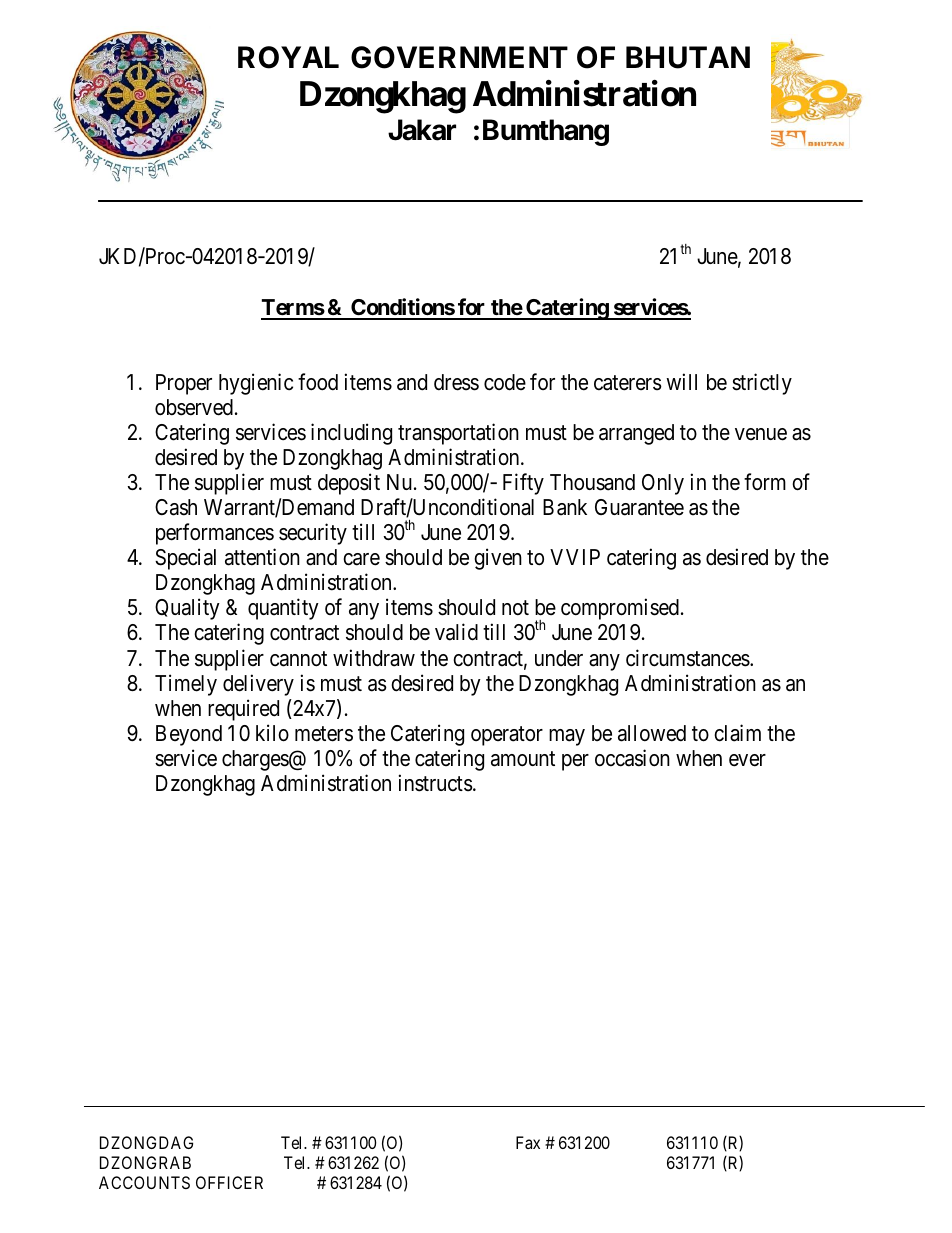 The height and width of the image is (1233, 952). What do you see at coordinates (663, 484) in the image?
I see `Only` at bounding box center [663, 484].
